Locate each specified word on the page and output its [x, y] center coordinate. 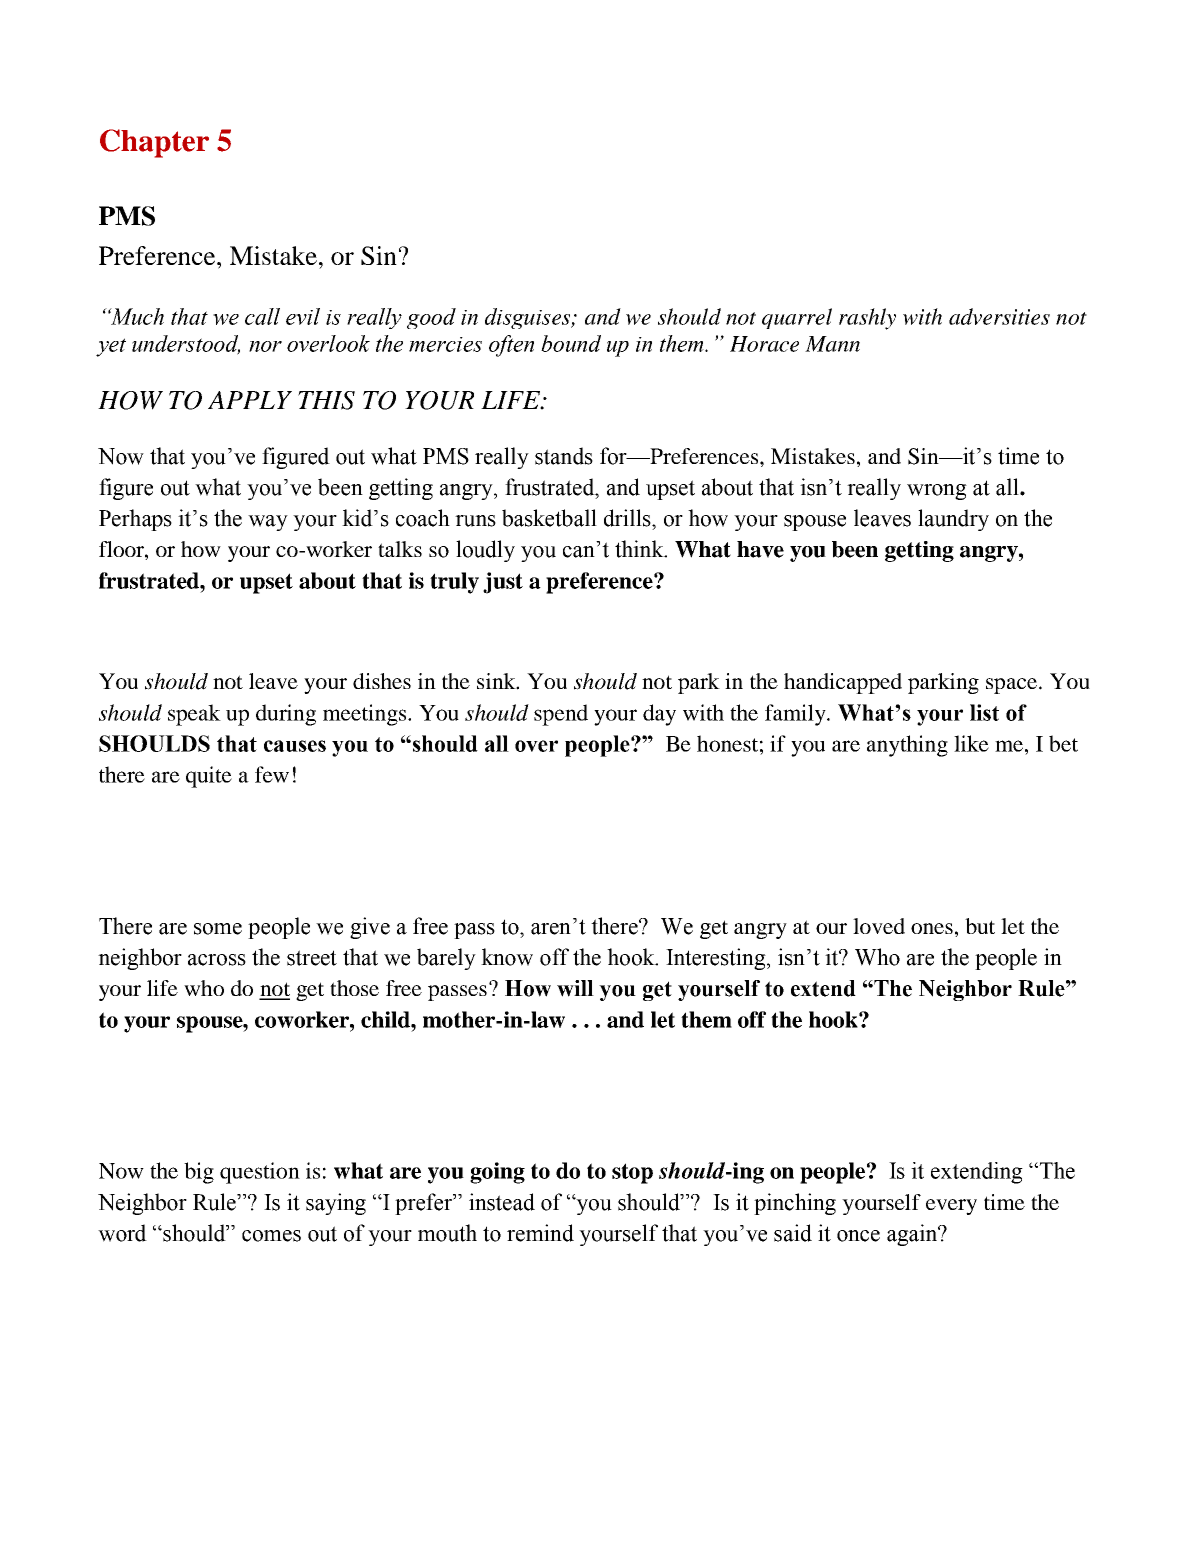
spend [561, 715]
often [511, 346]
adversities [999, 316]
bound [571, 343]
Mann [832, 344]
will [575, 988]
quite [209, 777]
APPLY [250, 400]
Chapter [154, 143]
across [217, 960]
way [268, 523]
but [980, 926]
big [199, 1173]
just [503, 583]
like [971, 743]
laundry [953, 520]
